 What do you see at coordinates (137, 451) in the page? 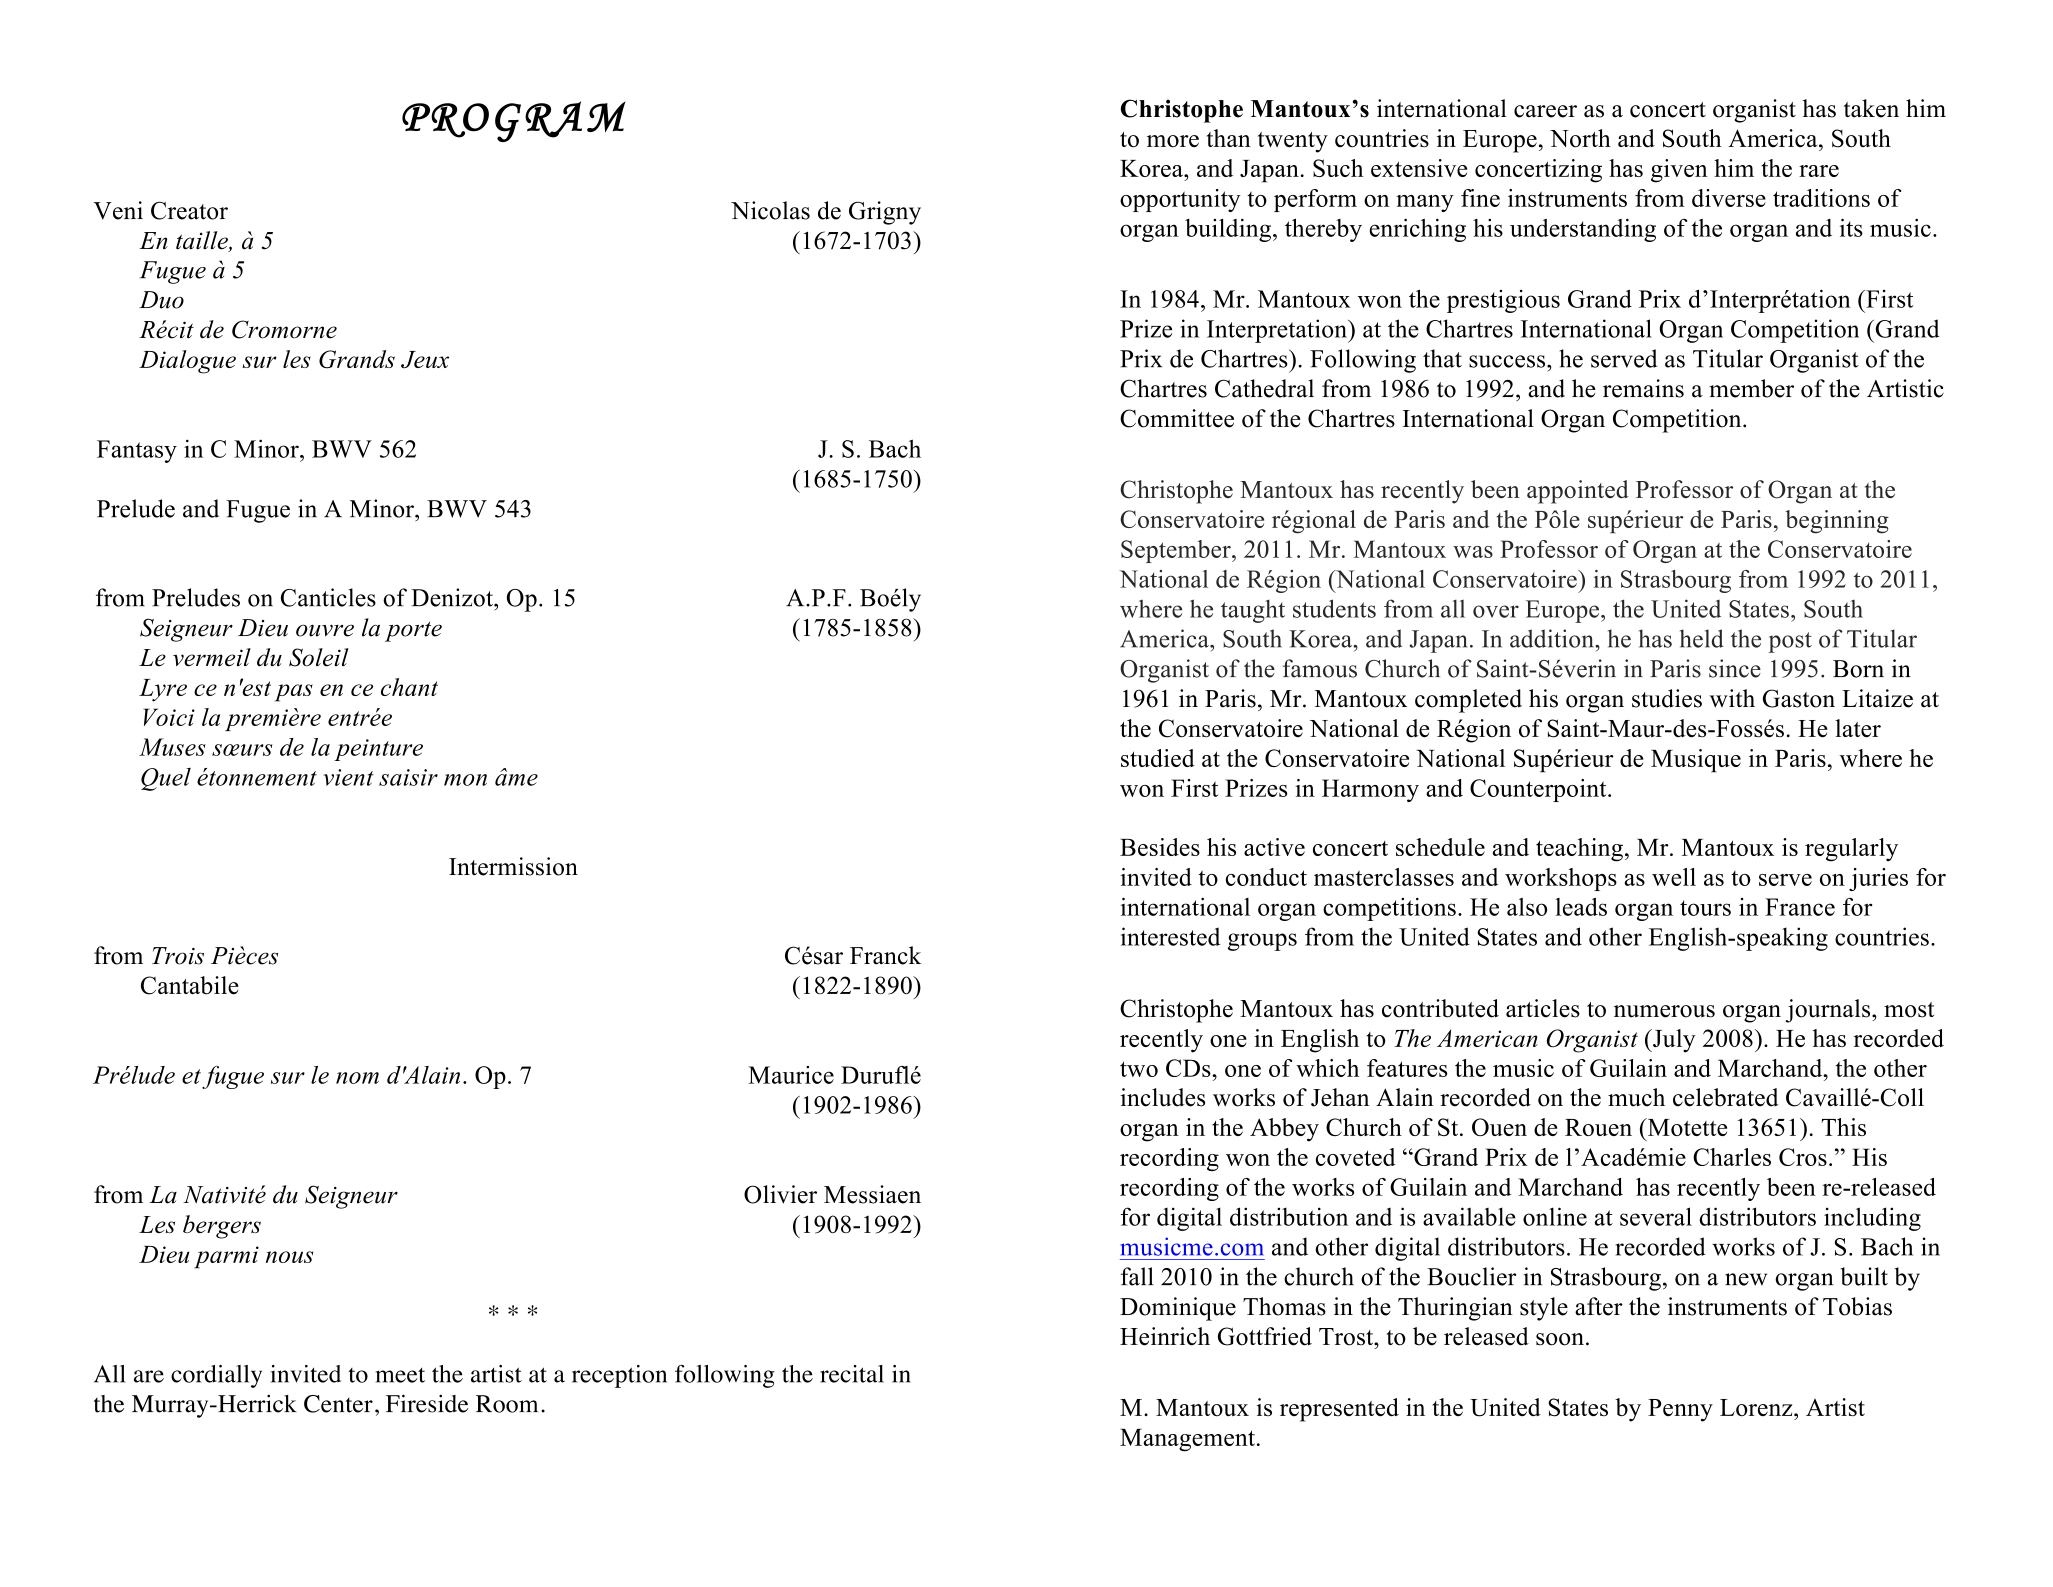
I see `Fantasy` at bounding box center [137, 451].
